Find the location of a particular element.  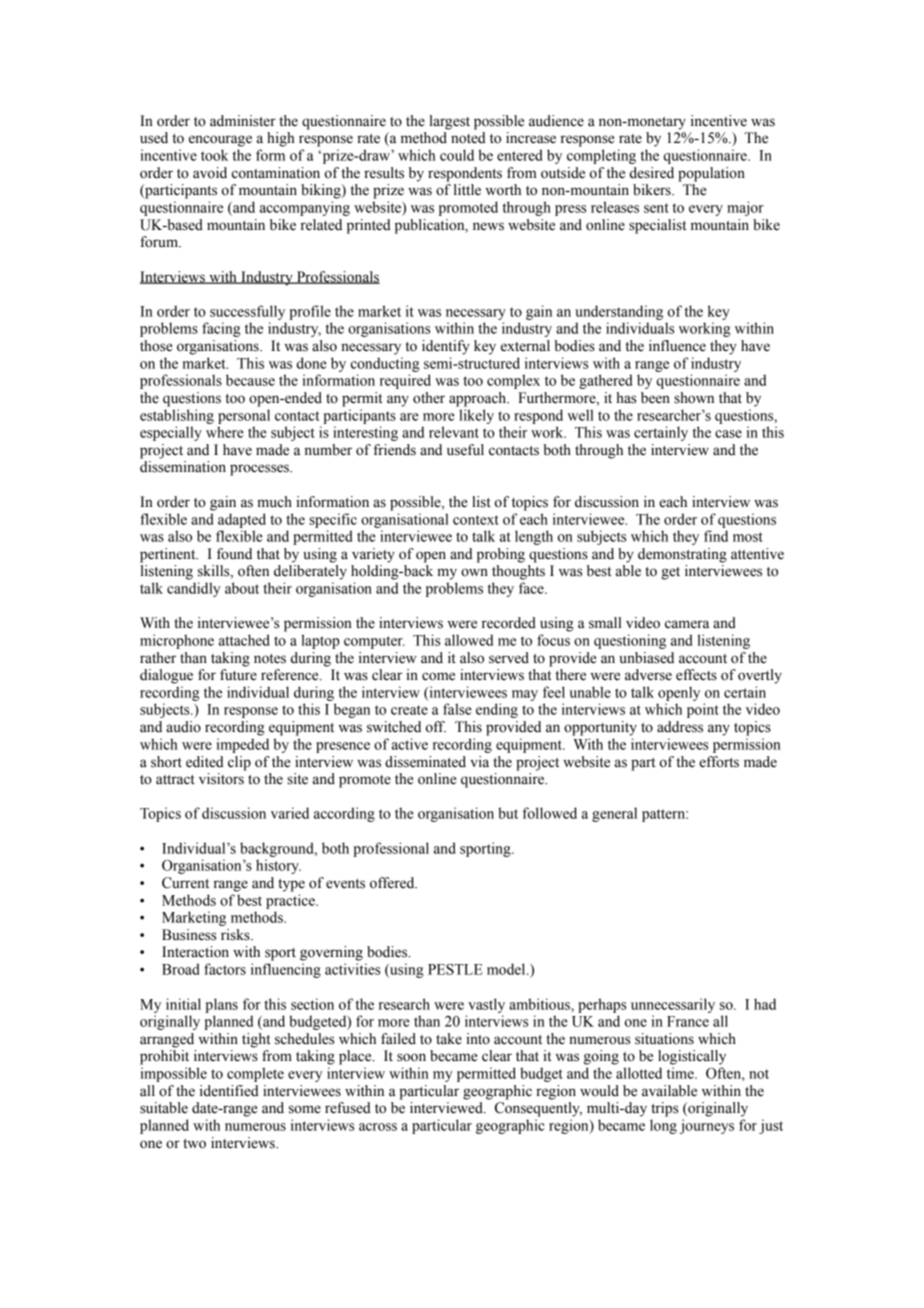

offered is located at coordinates (393, 883).
